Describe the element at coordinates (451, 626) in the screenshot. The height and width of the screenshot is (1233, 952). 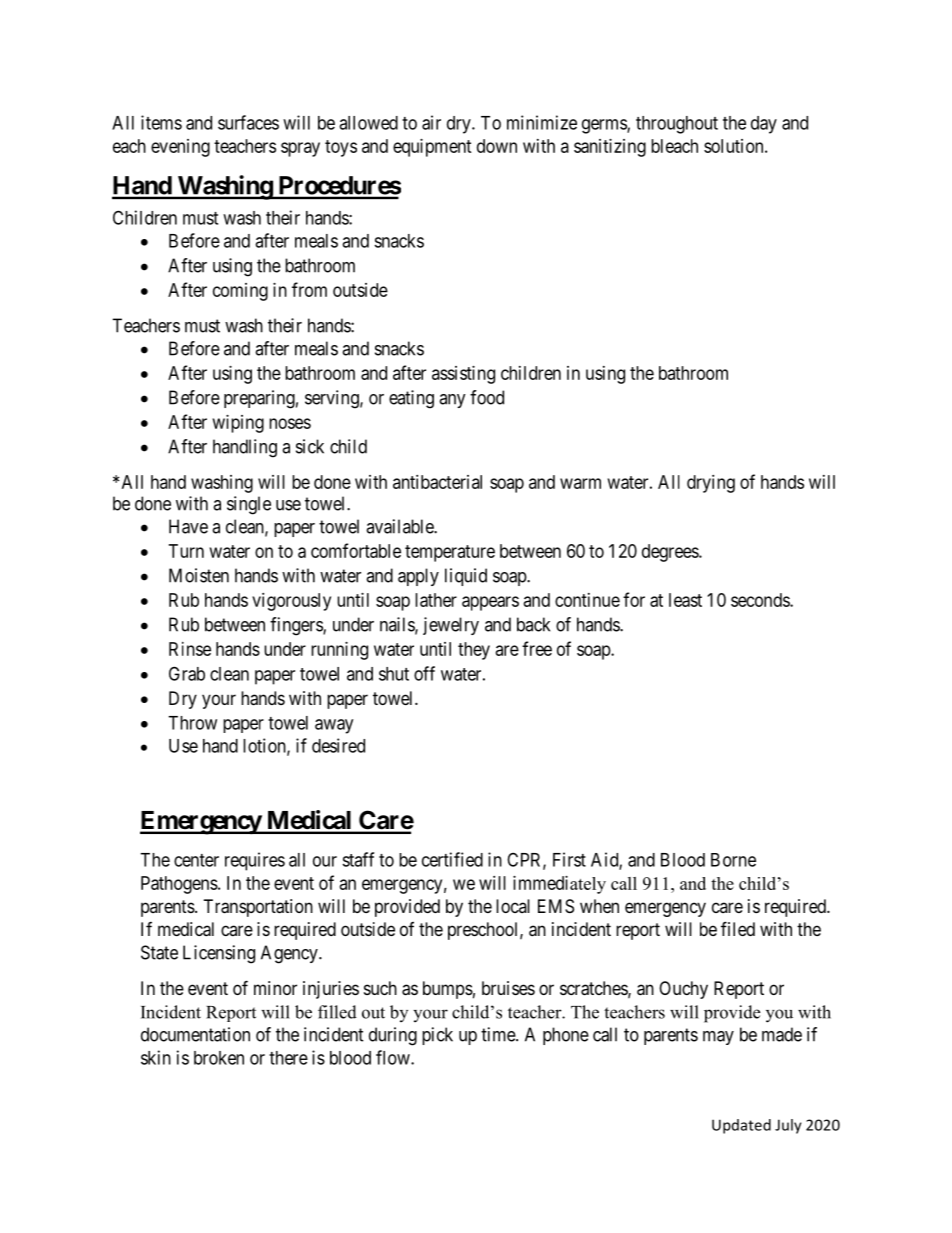
I see `jewelry` at that location.
